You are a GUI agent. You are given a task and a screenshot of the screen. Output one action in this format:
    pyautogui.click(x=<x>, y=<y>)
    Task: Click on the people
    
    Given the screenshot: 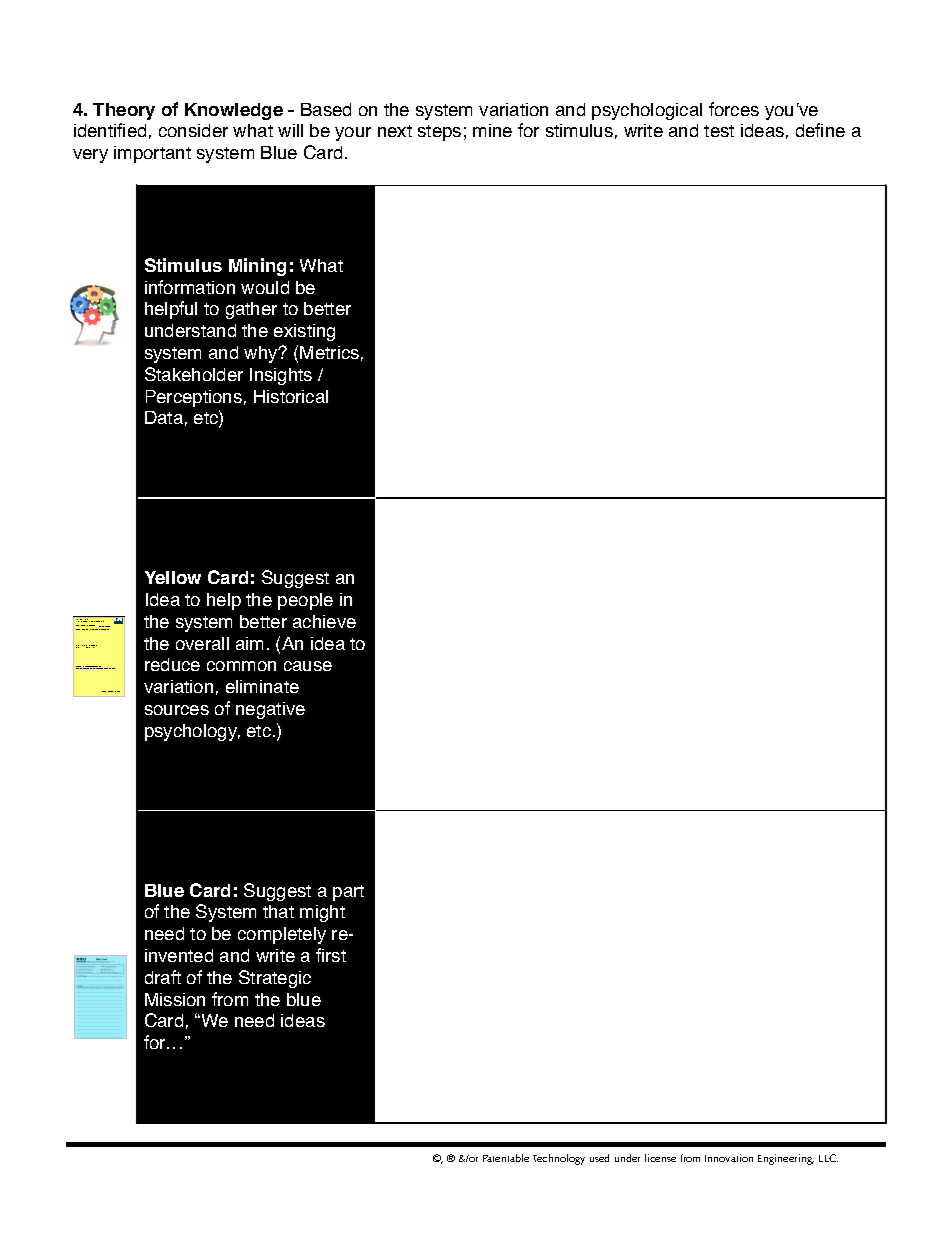 What is the action you would take?
    pyautogui.click(x=305, y=601)
